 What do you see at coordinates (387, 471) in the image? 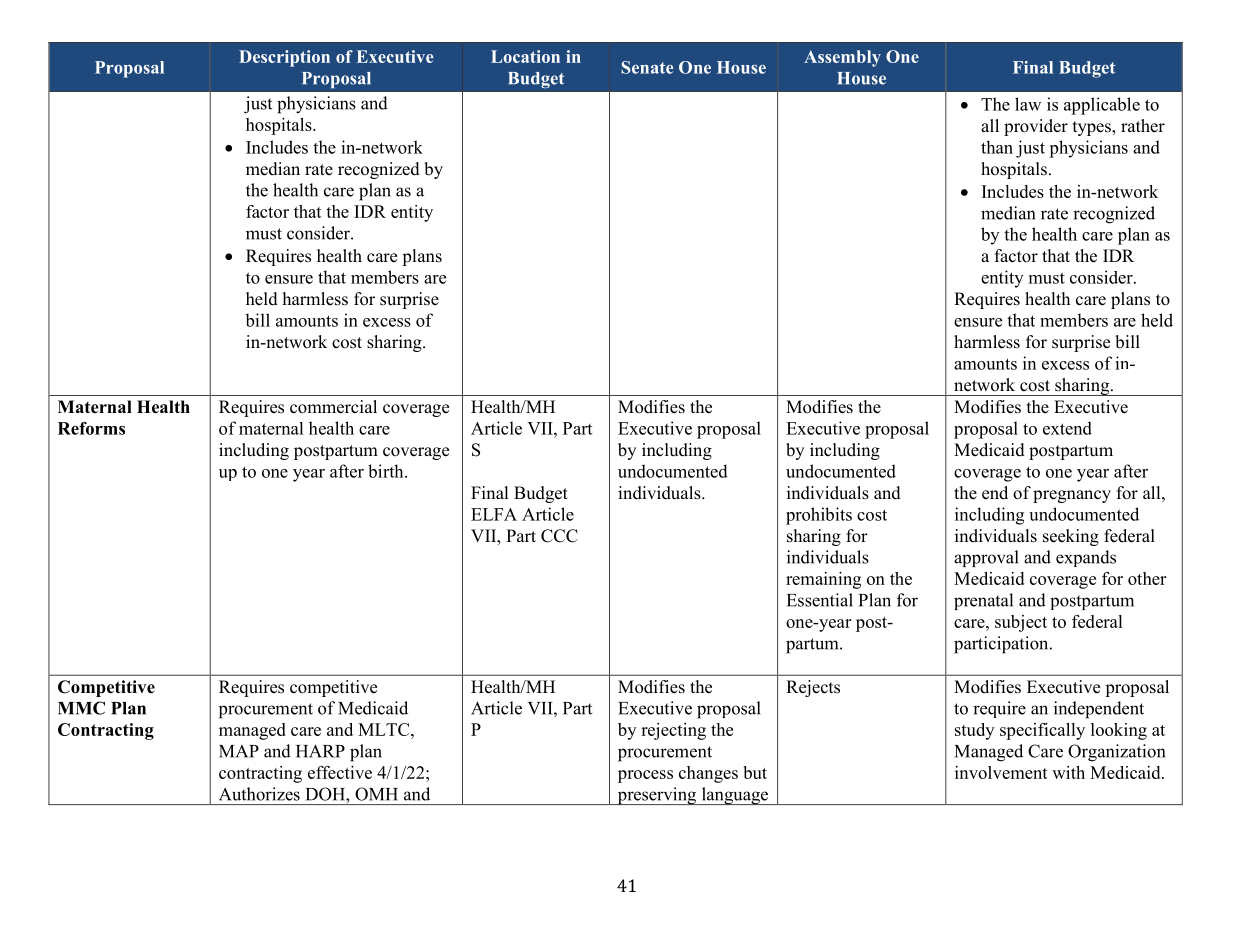
I see `birth` at bounding box center [387, 471].
